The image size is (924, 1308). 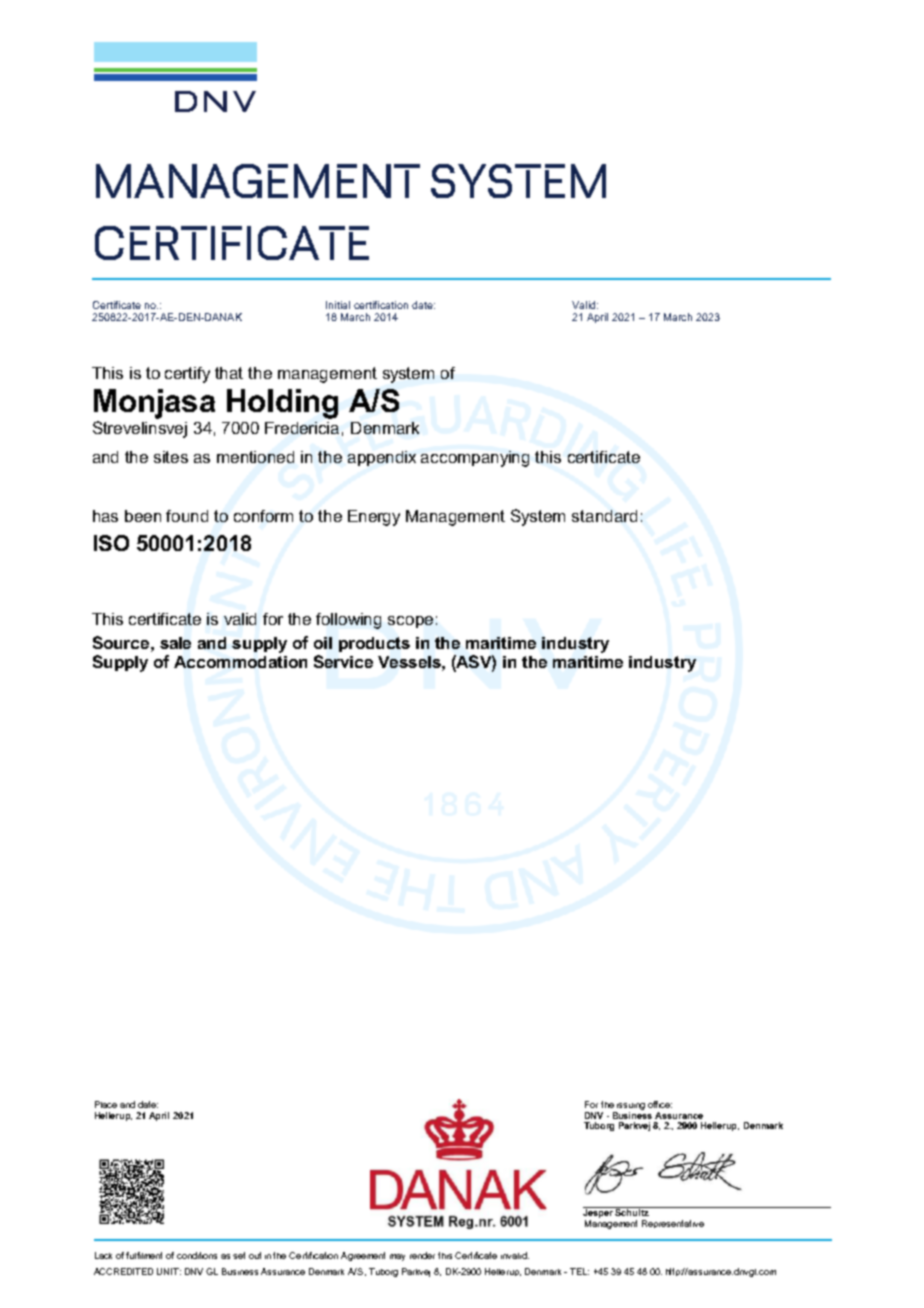 I want to click on certify, so click(x=187, y=375).
